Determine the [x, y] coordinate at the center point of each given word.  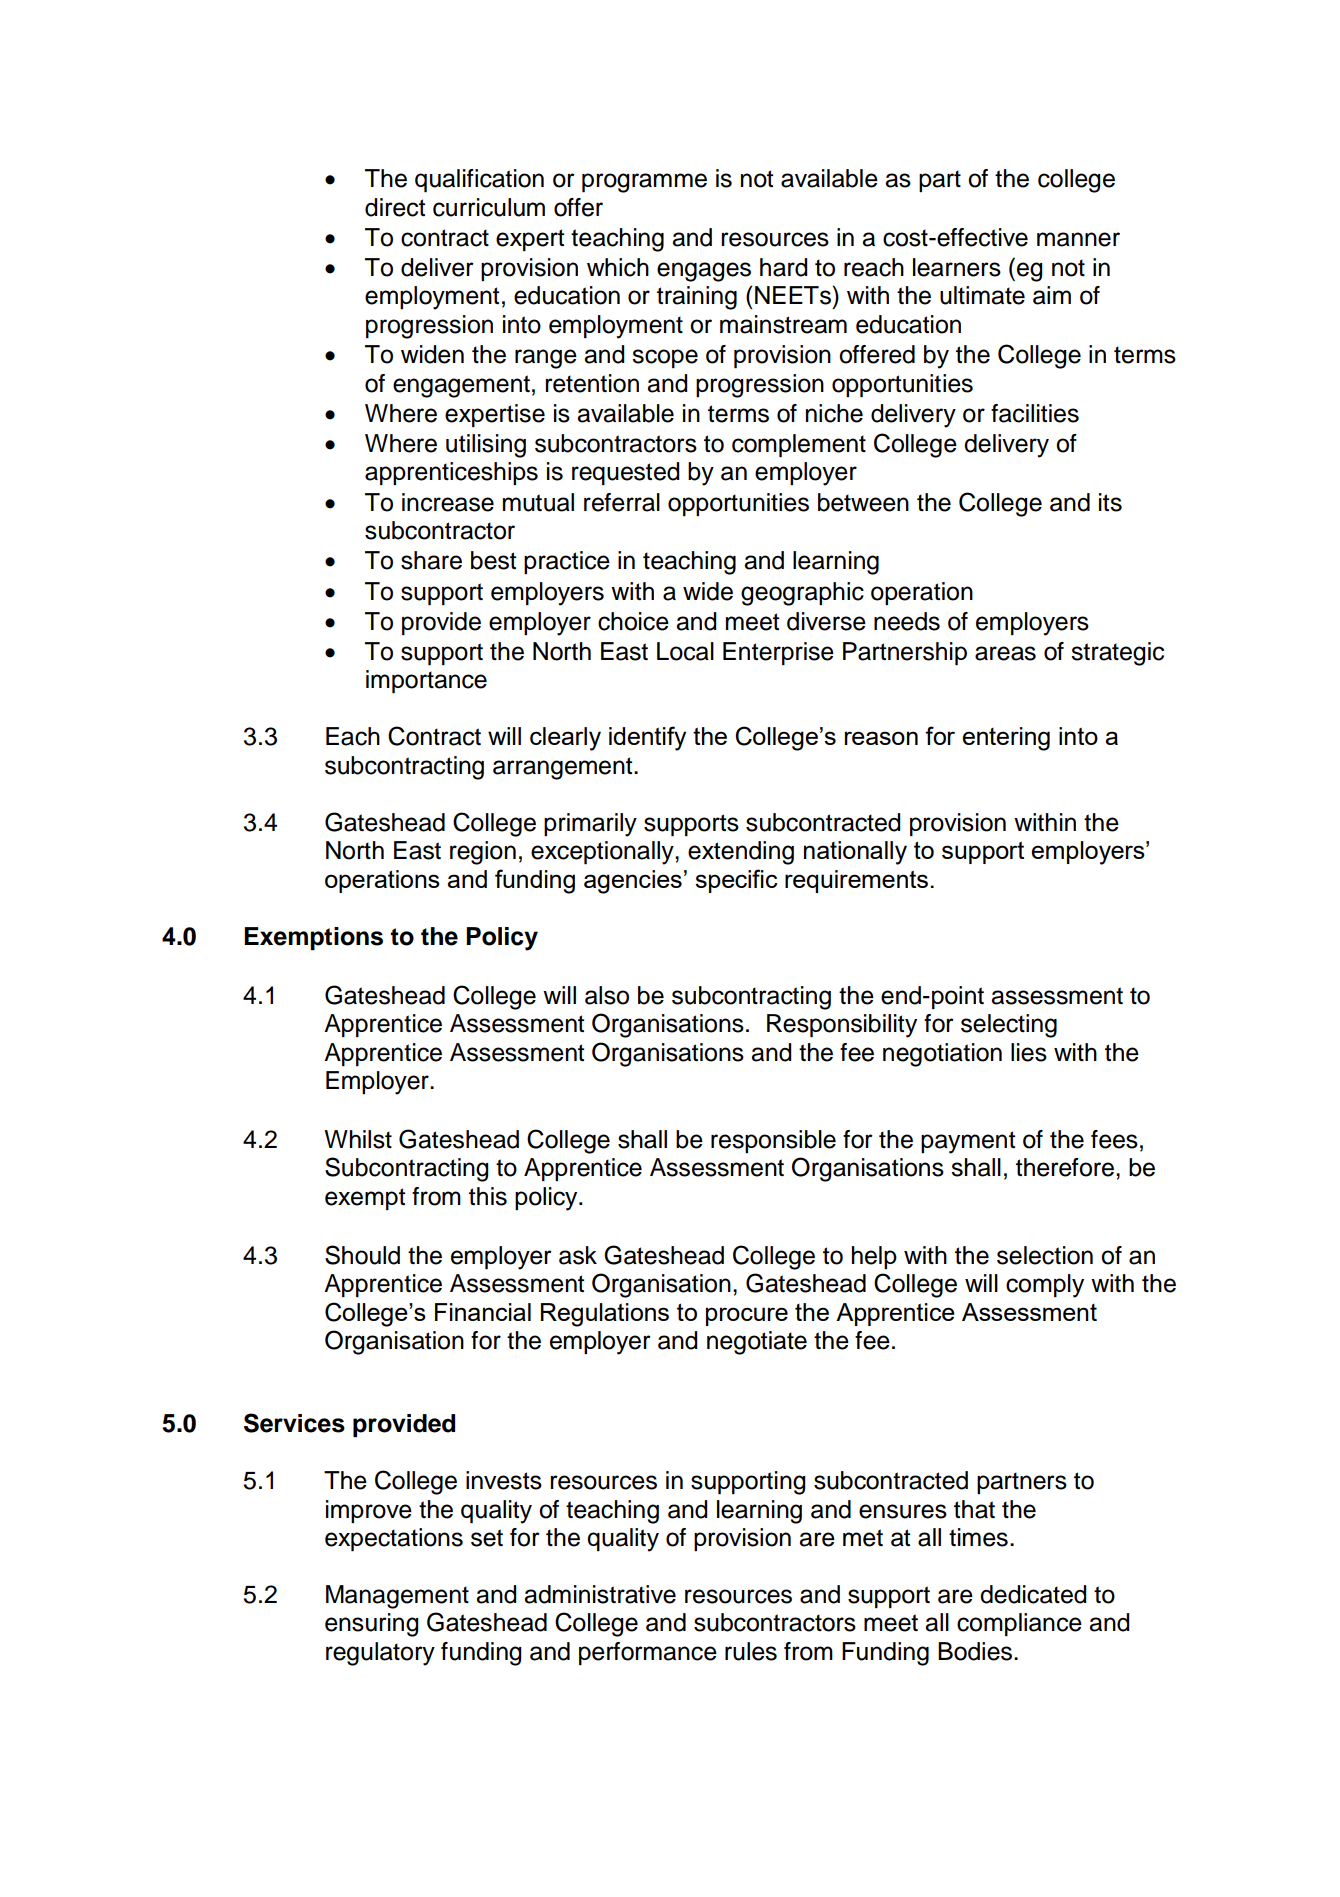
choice [633, 621]
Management [397, 1597]
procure [747, 1316]
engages [704, 272]
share [431, 560]
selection [1045, 1255]
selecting [1009, 1026]
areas [1005, 653]
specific [736, 881]
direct [395, 207]
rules [751, 1651]
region [483, 853]
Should [362, 1255]
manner [1078, 239]
